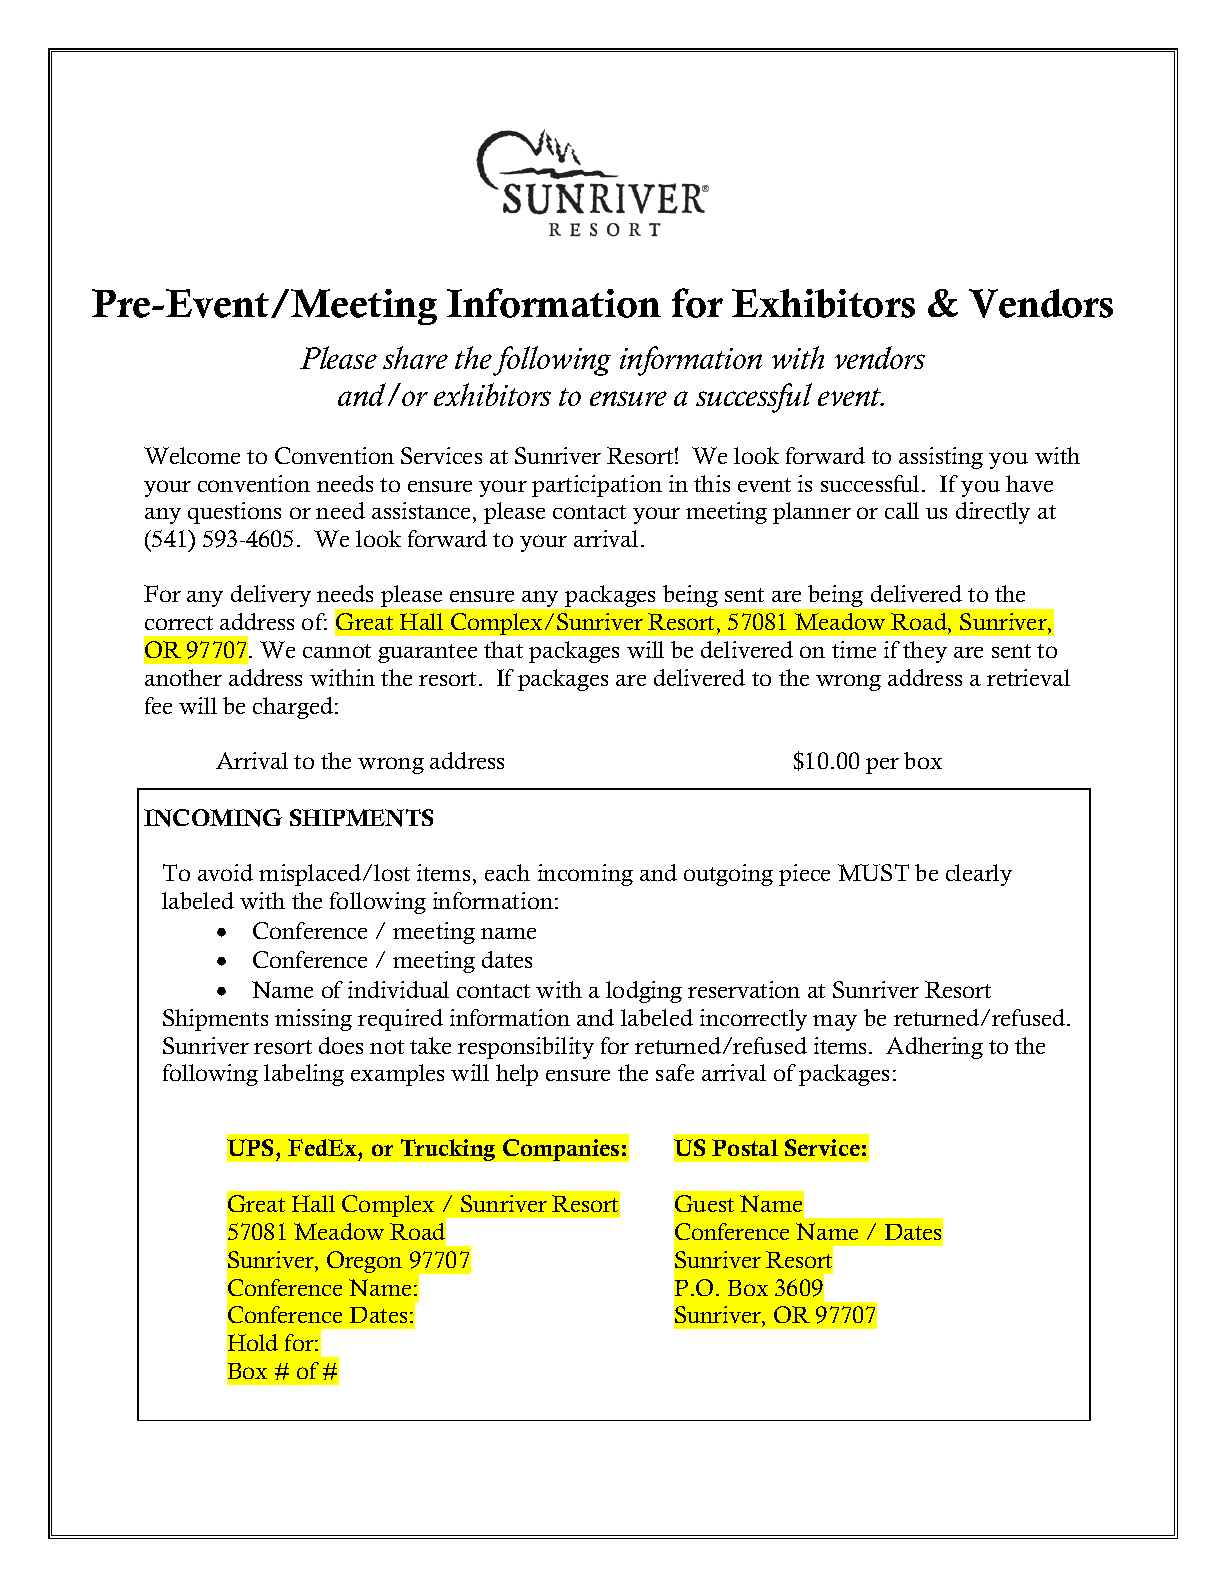 The width and height of the screenshot is (1226, 1587). I want to click on clearly, so click(979, 875).
